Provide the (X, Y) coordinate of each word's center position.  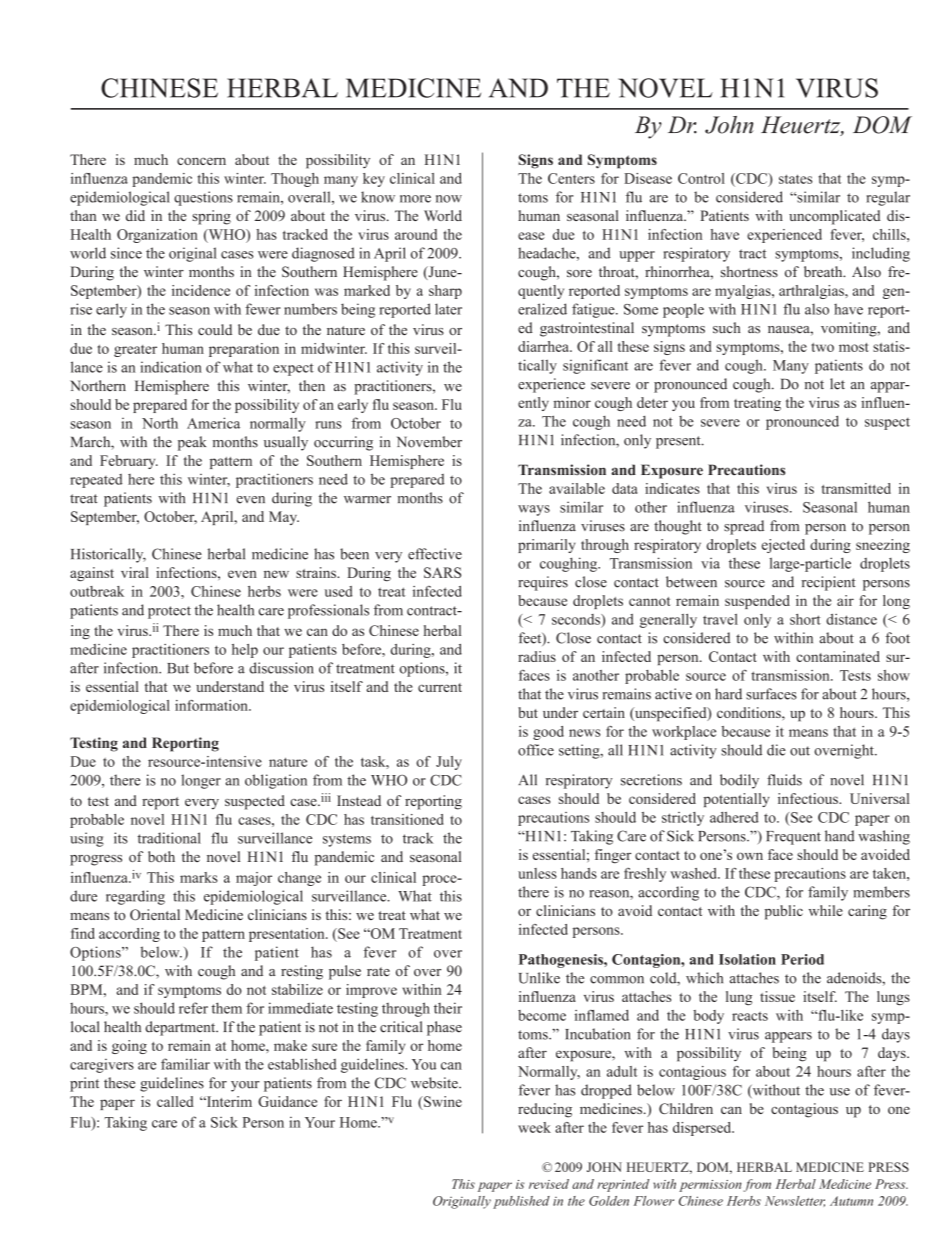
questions (203, 198)
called (175, 1101)
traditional (169, 838)
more (415, 199)
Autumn (851, 1201)
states (795, 179)
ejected (783, 546)
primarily (546, 546)
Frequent (793, 838)
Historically (108, 555)
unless (537, 873)
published (521, 1202)
